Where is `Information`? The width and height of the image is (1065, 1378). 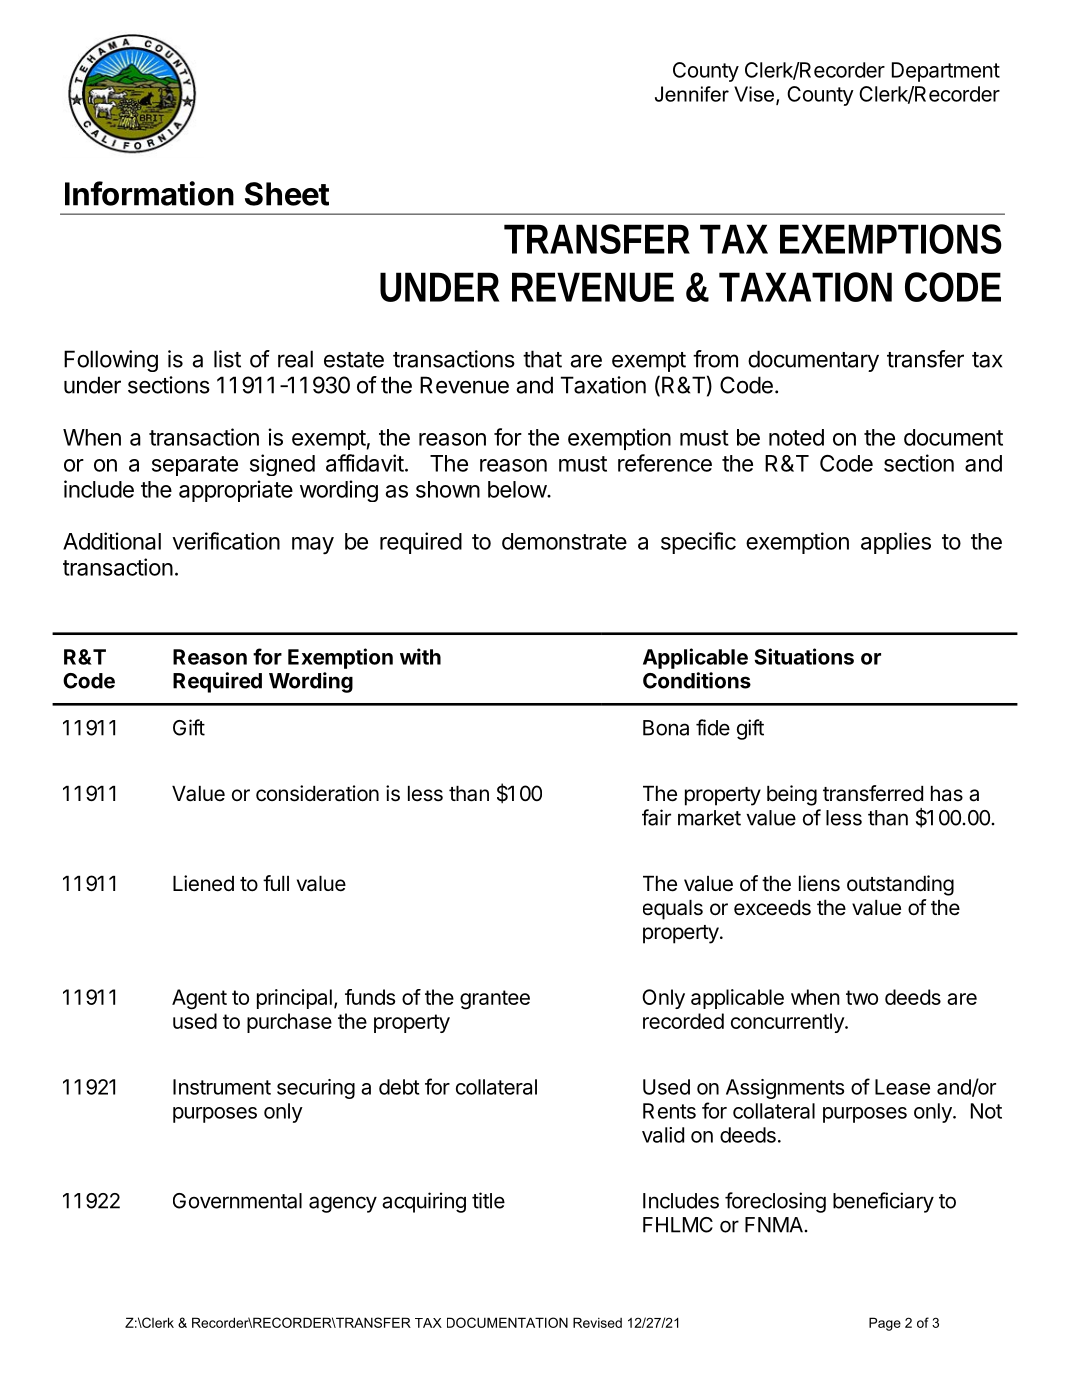 Information is located at coordinates (149, 193).
